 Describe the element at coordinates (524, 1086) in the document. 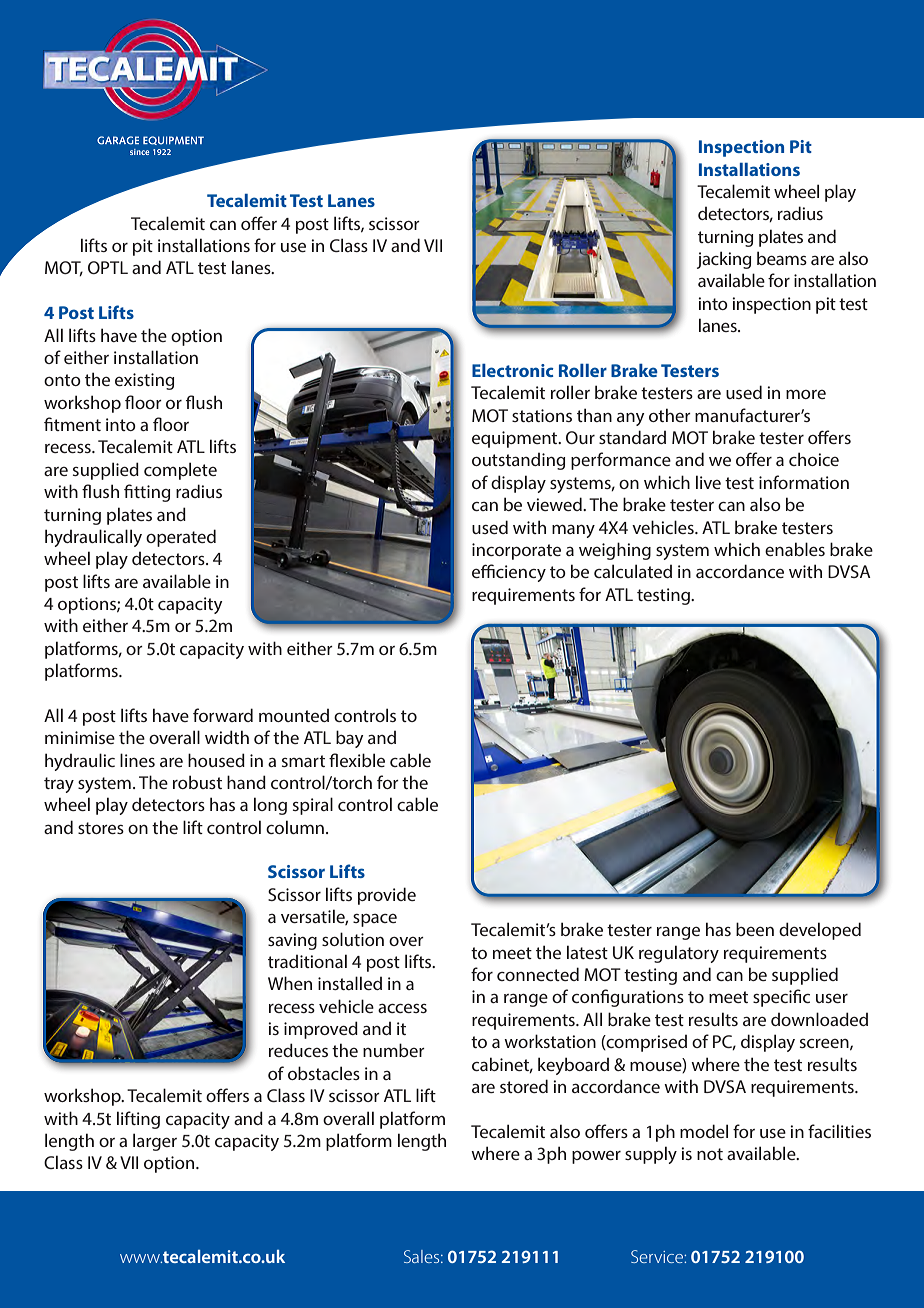

I see `stored` at that location.
